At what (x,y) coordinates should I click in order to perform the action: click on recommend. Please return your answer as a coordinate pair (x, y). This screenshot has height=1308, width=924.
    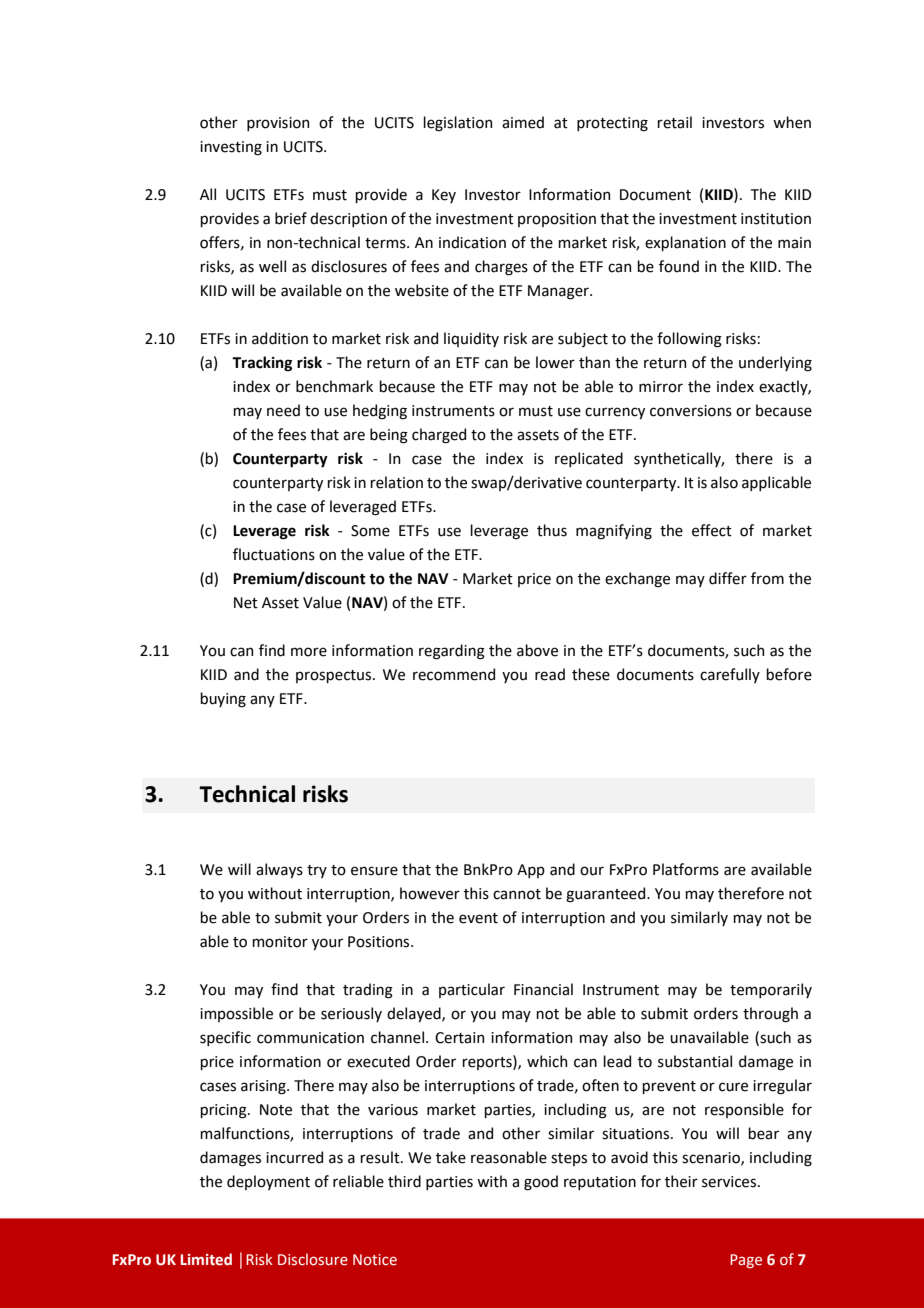
    Looking at the image, I should click on (454, 674).
